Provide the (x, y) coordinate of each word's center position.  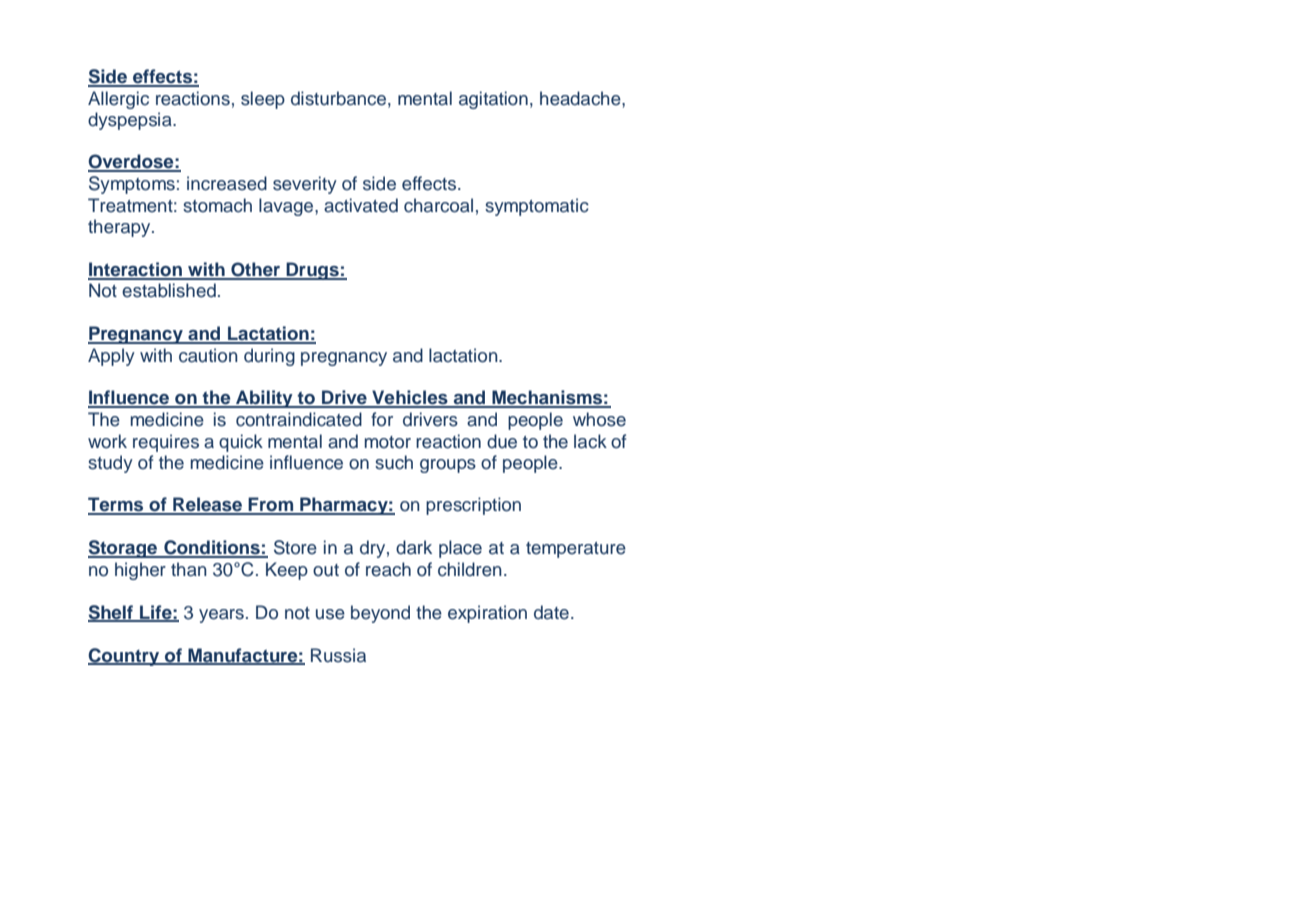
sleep (263, 100)
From (271, 505)
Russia (338, 655)
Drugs (312, 271)
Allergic (118, 100)
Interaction (136, 270)
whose (599, 419)
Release (208, 505)
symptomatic (537, 207)
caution (208, 355)
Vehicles (410, 398)
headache (581, 98)
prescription (473, 506)
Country (125, 657)
